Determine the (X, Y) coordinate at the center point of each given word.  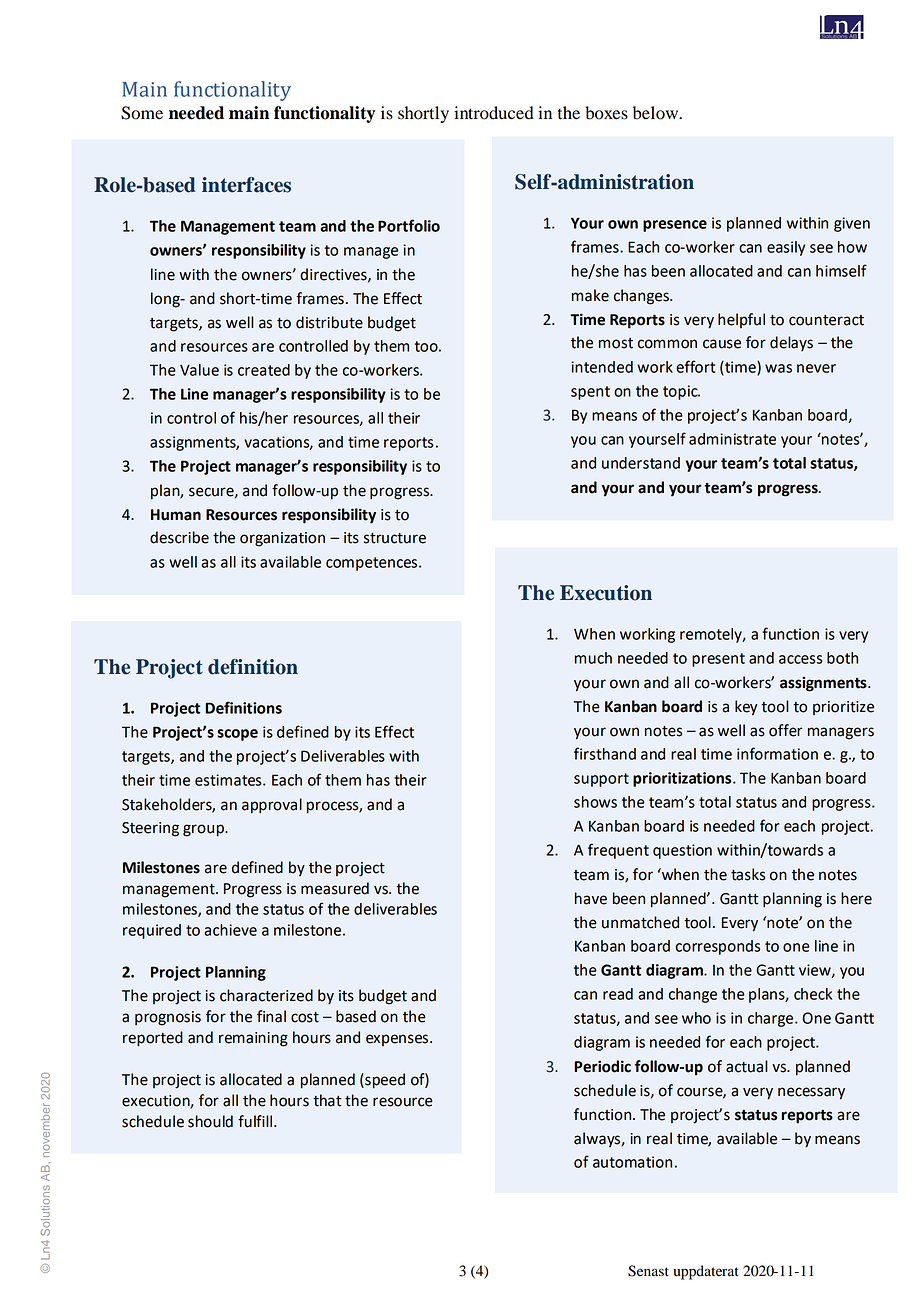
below (657, 113)
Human (176, 515)
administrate (732, 439)
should (210, 1121)
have (591, 898)
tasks (748, 874)
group (204, 830)
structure (395, 538)
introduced (494, 113)
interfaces (246, 185)
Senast (648, 1271)
